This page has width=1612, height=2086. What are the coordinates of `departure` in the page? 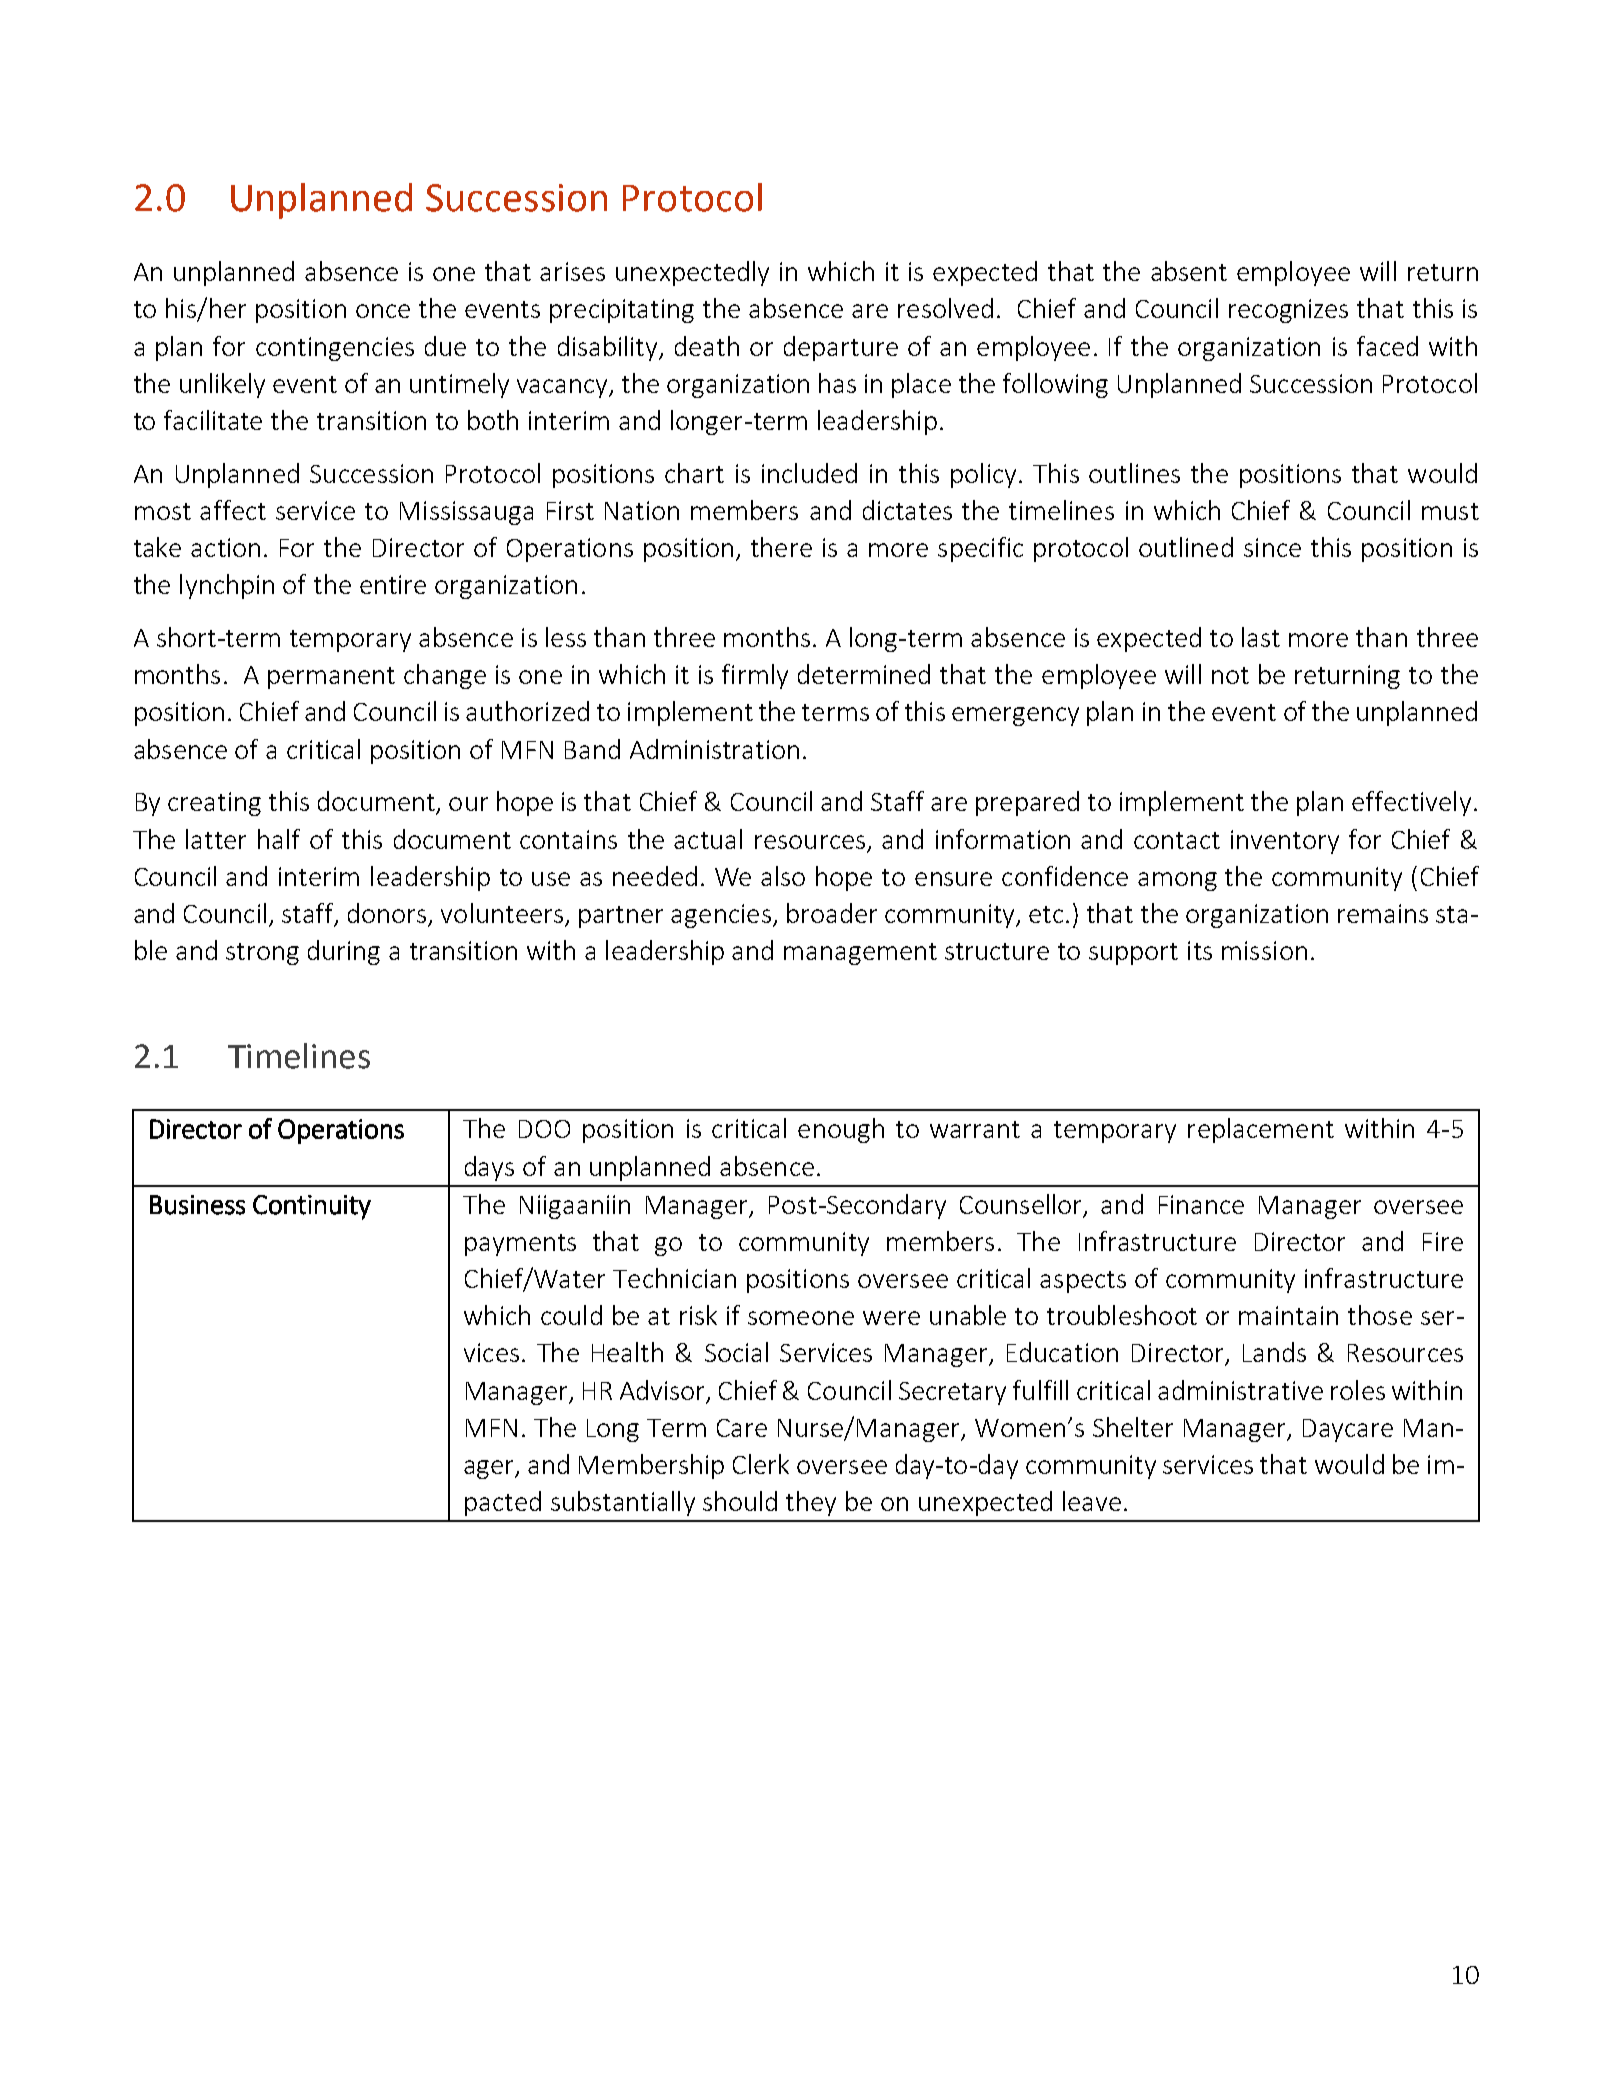 It's located at (841, 348).
